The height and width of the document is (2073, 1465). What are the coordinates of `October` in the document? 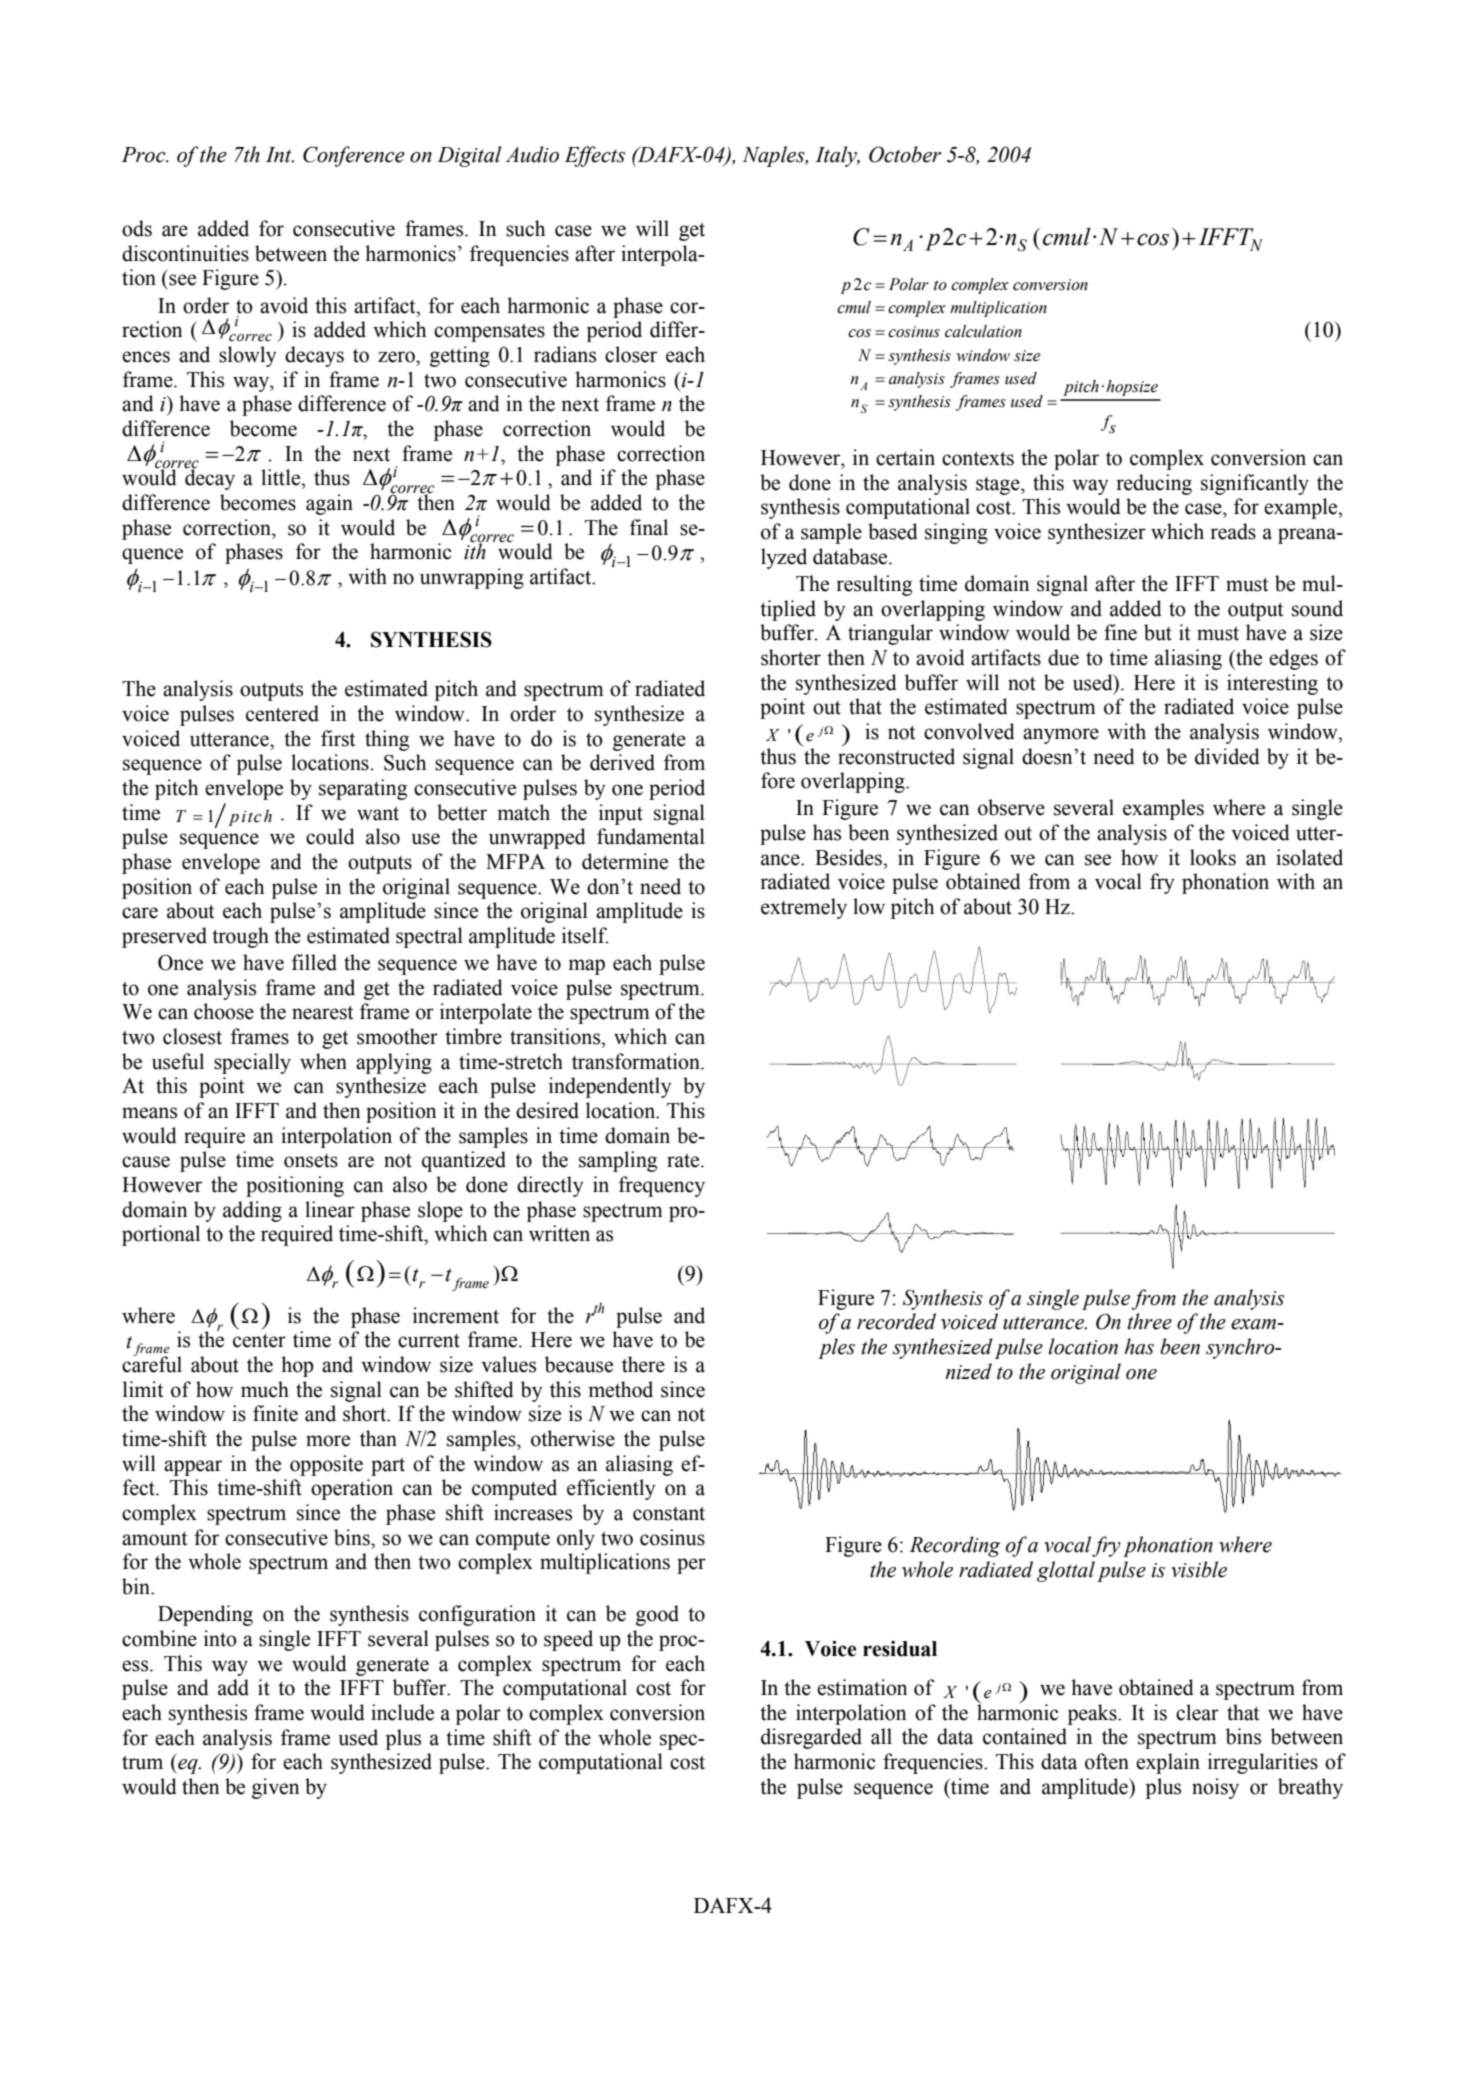 It's located at (905, 154).
